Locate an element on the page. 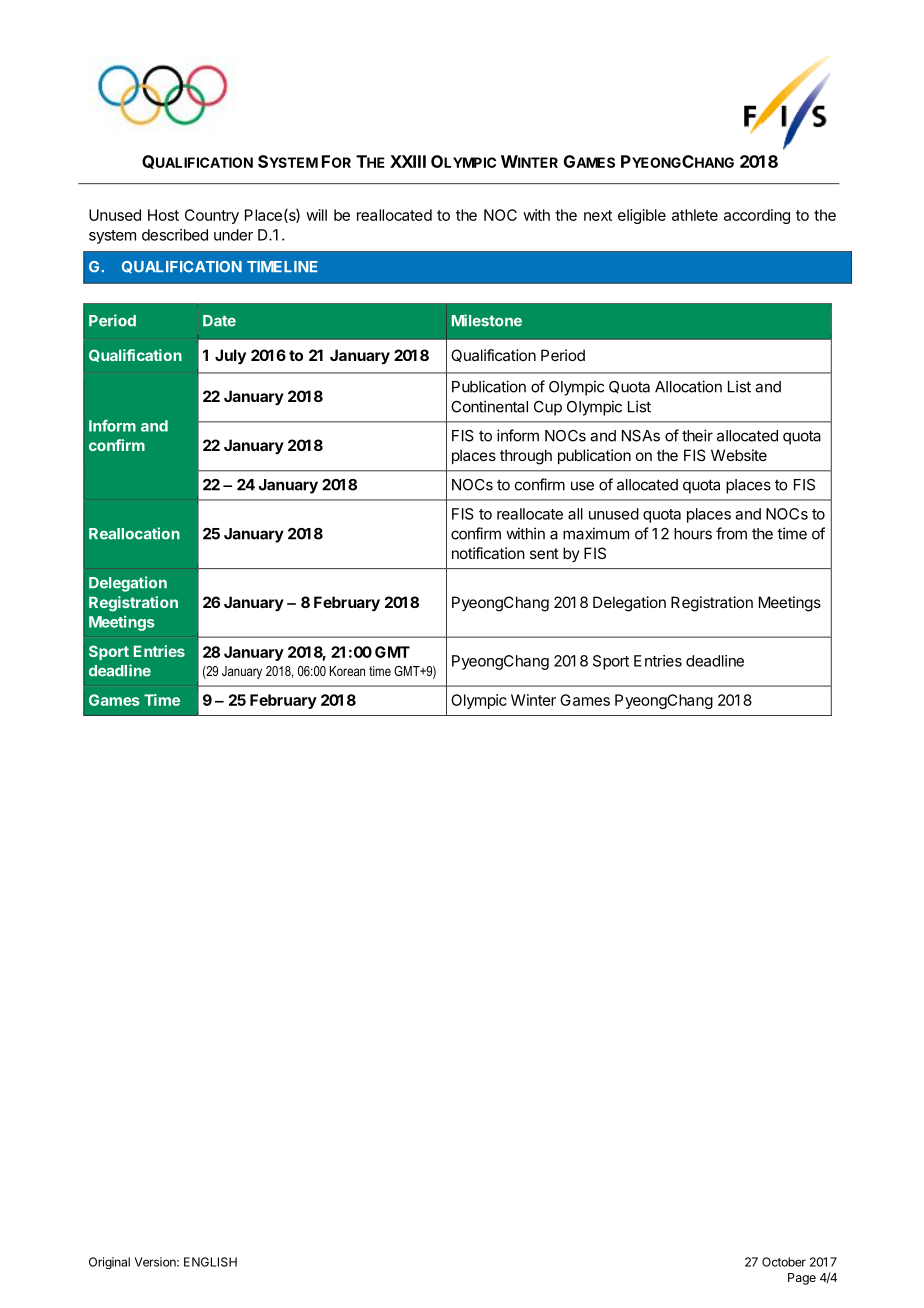 The height and width of the page is (1308, 924). Country is located at coordinates (212, 216).
